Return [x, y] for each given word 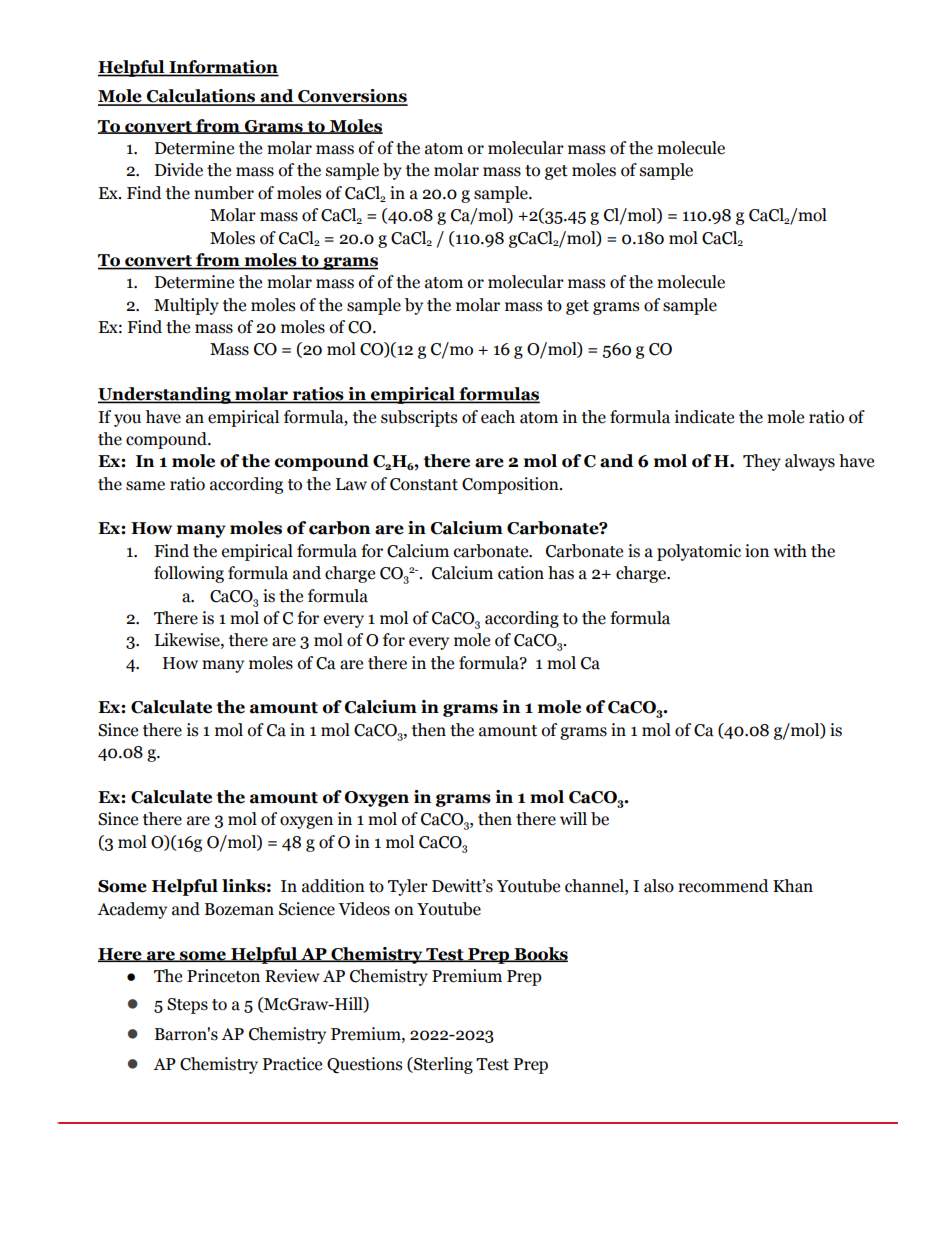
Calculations [201, 97]
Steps [187, 1006]
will [573, 818]
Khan [793, 886]
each [498, 417]
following [189, 574]
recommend [723, 886]
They [762, 462]
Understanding [165, 395]
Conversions [352, 97]
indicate [704, 417]
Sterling [442, 1065]
